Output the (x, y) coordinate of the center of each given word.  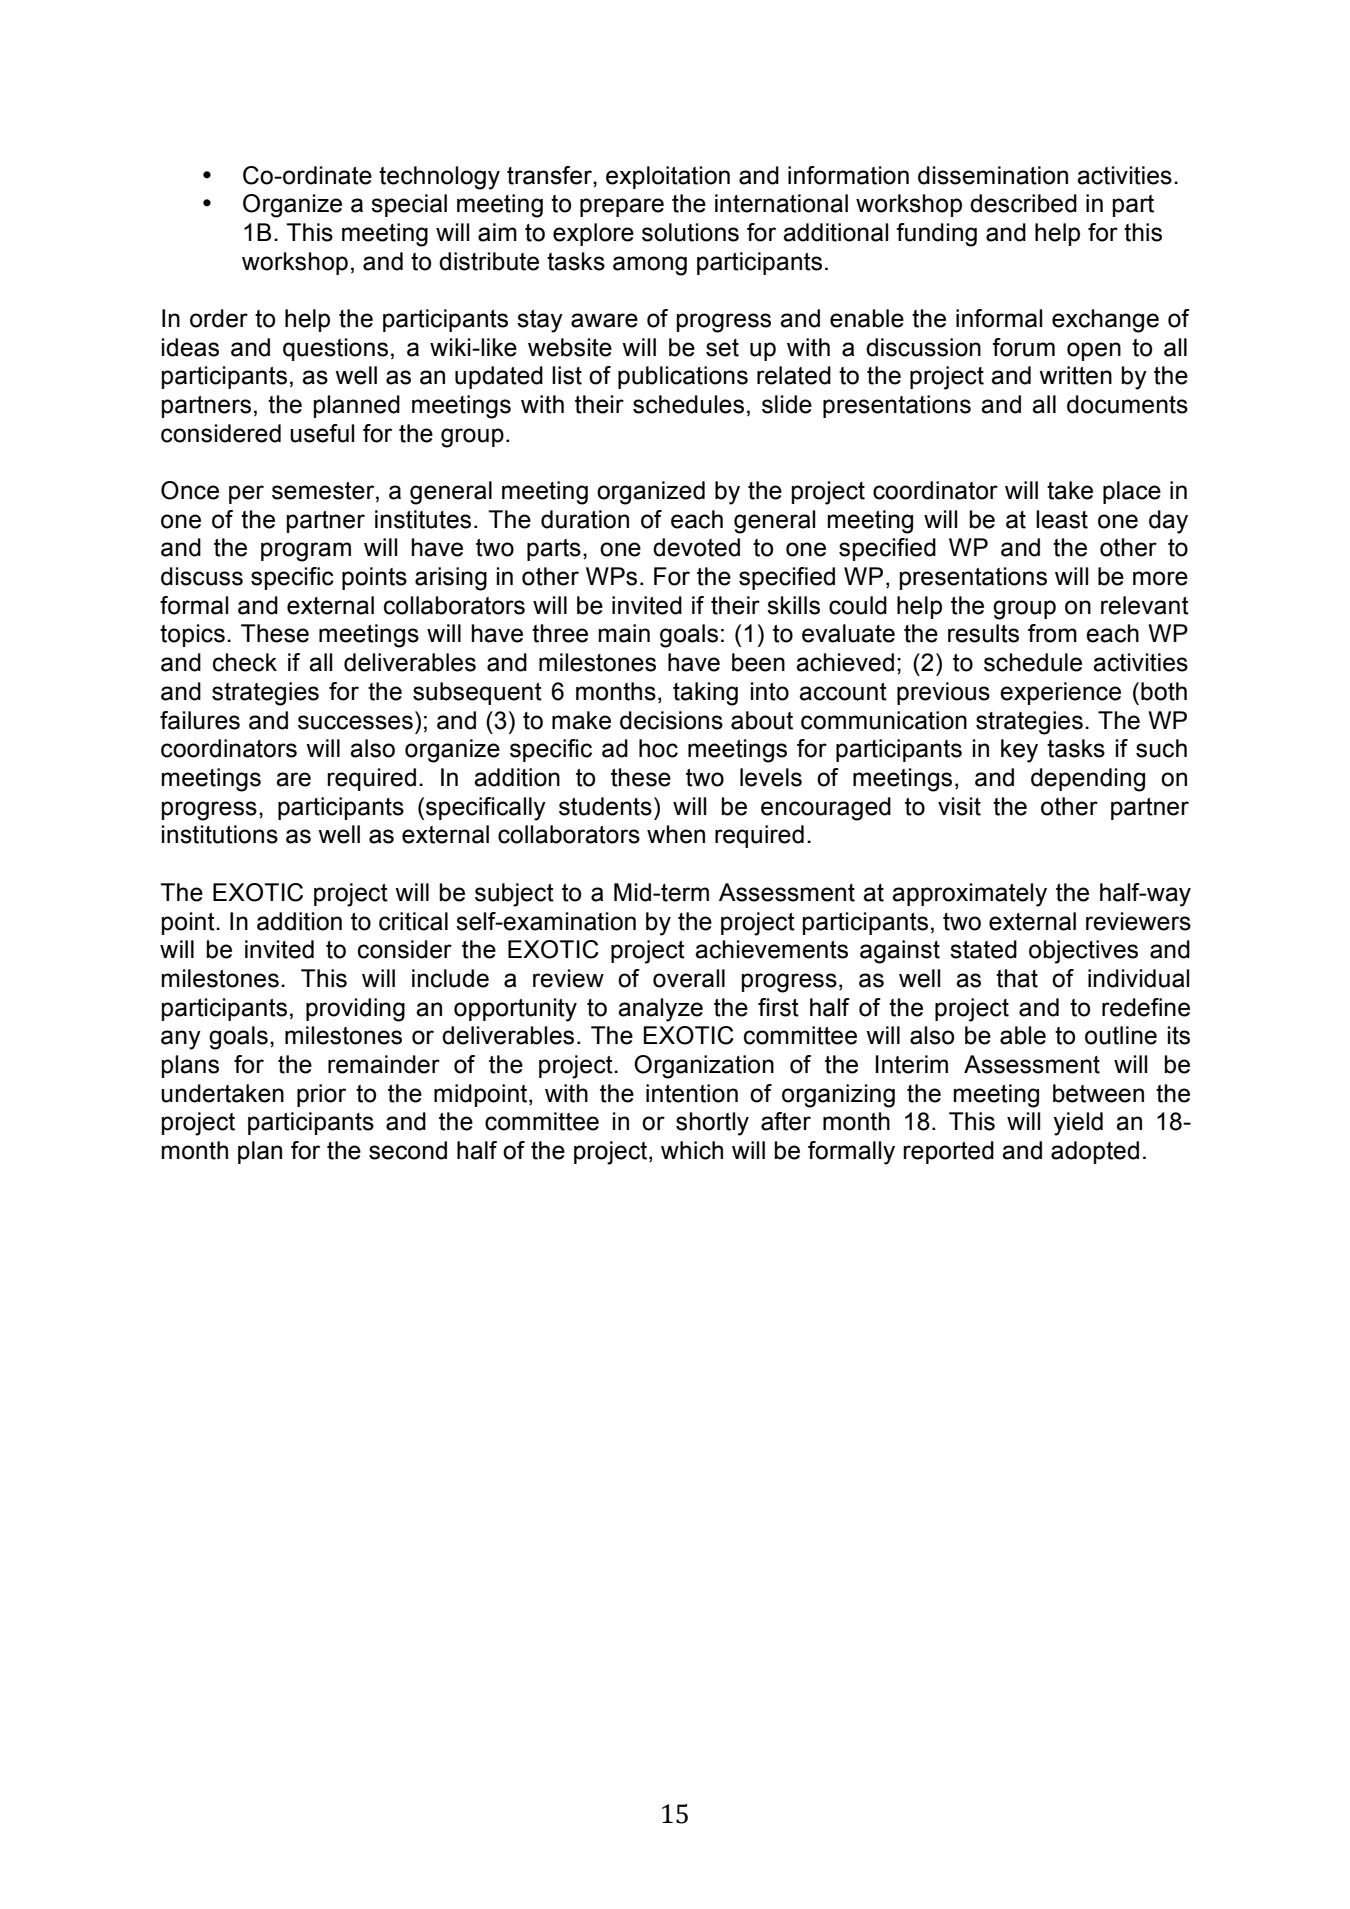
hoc (658, 748)
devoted (696, 547)
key (1019, 751)
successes (355, 722)
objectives (1083, 952)
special (409, 205)
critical (413, 921)
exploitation (668, 177)
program (306, 552)
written (1075, 375)
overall (689, 978)
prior (321, 1095)
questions (335, 349)
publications (683, 377)
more (1160, 578)
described (1023, 203)
